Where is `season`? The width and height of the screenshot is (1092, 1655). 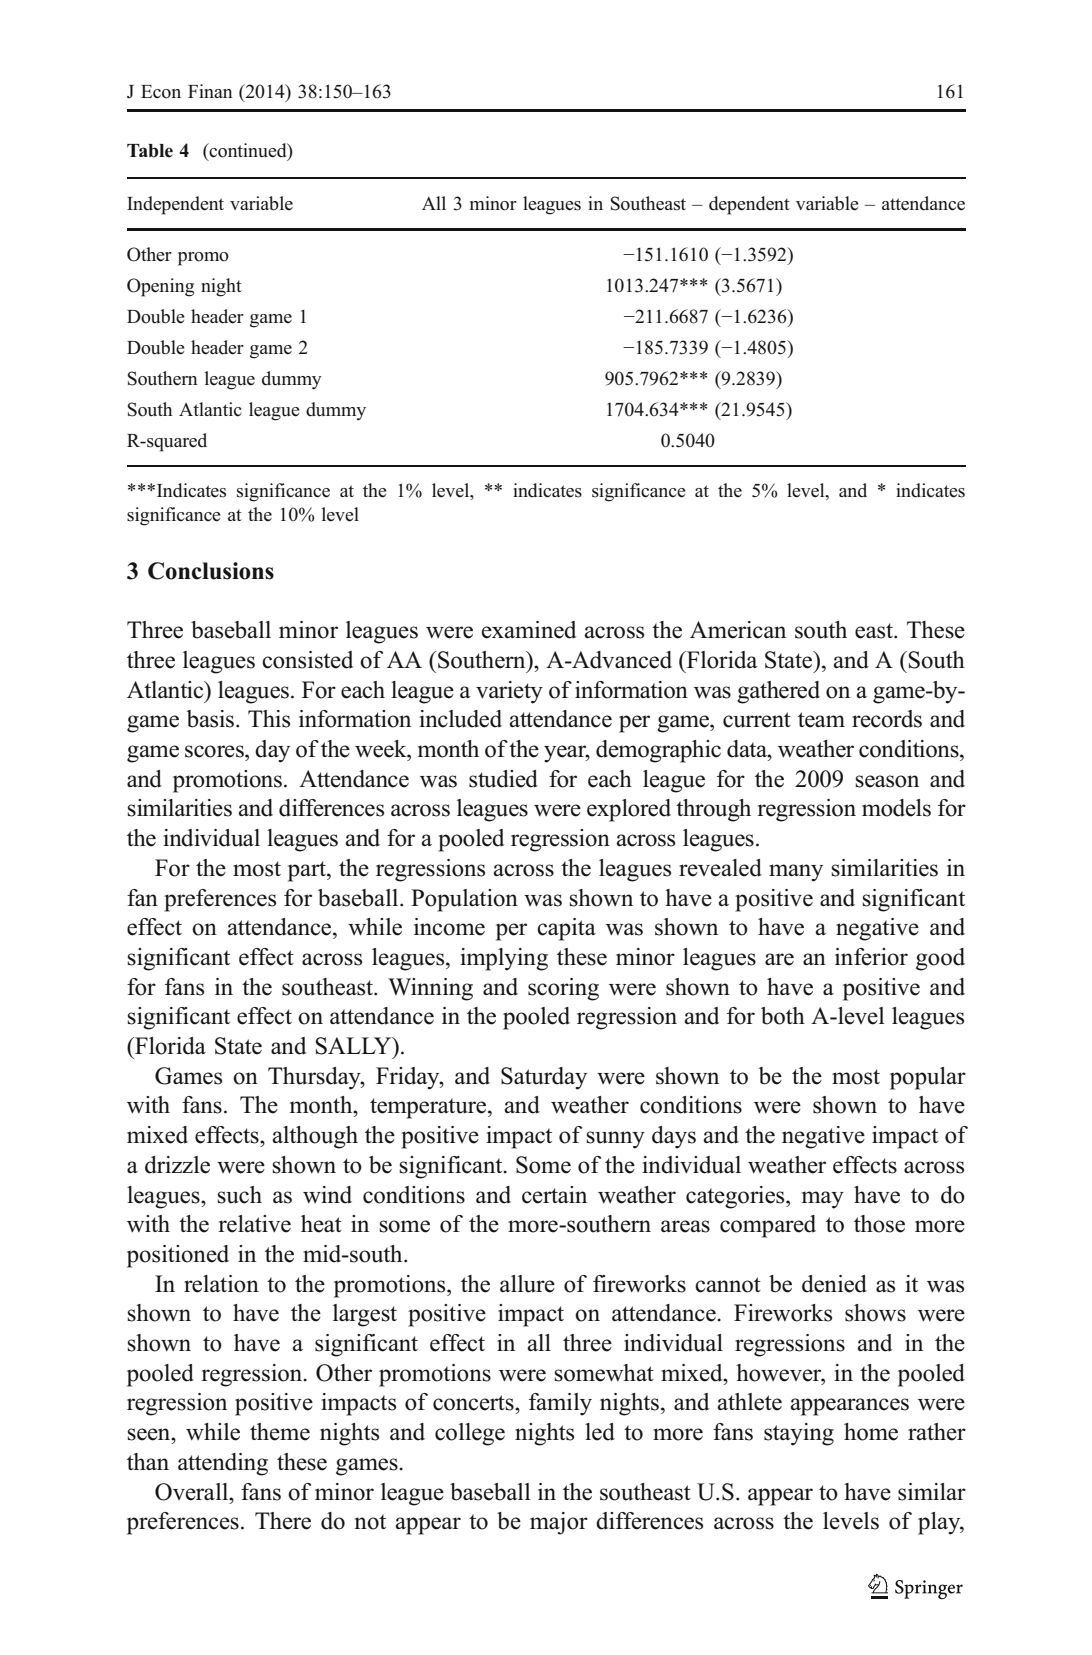
season is located at coordinates (887, 781).
